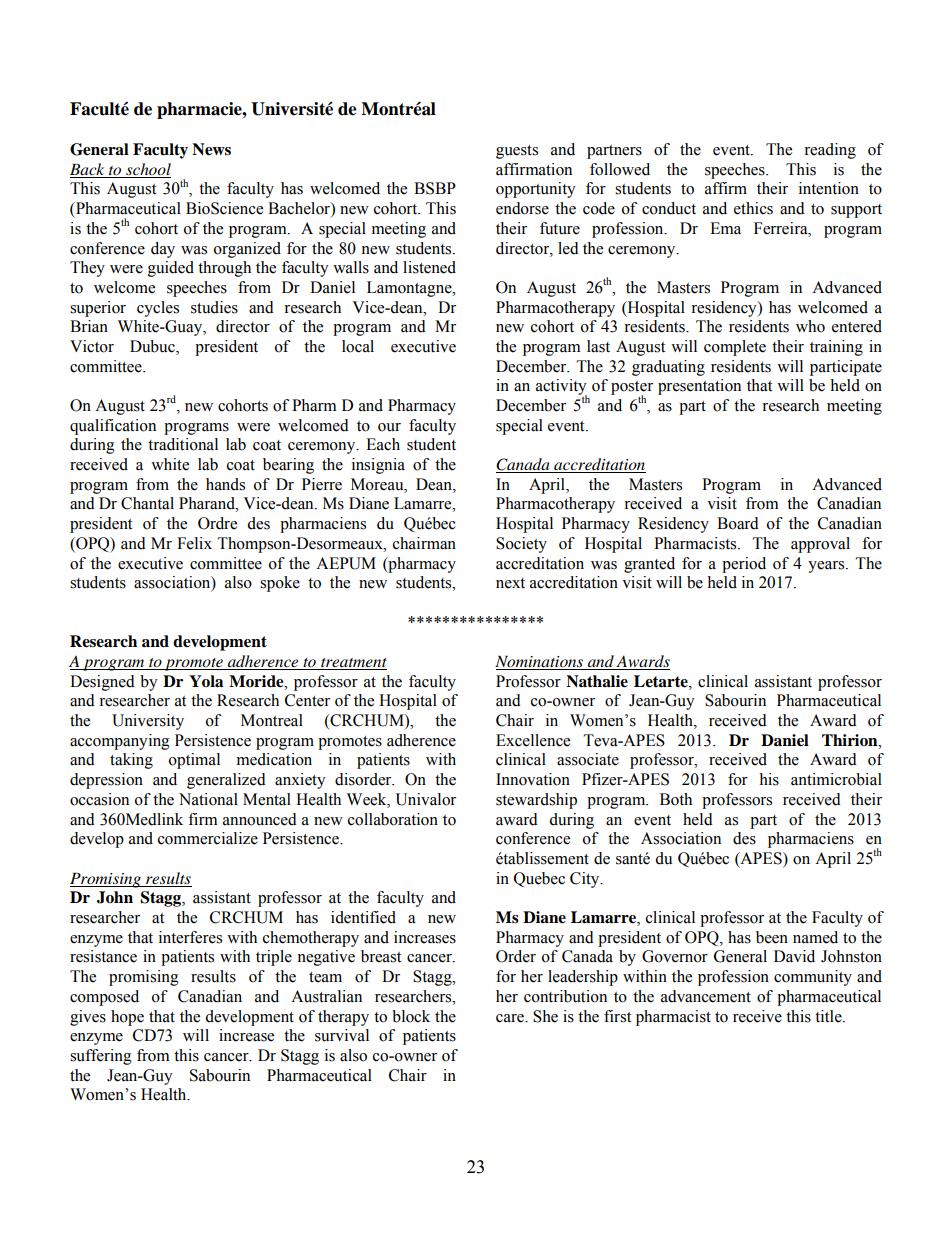  I want to click on school, so click(147, 170).
